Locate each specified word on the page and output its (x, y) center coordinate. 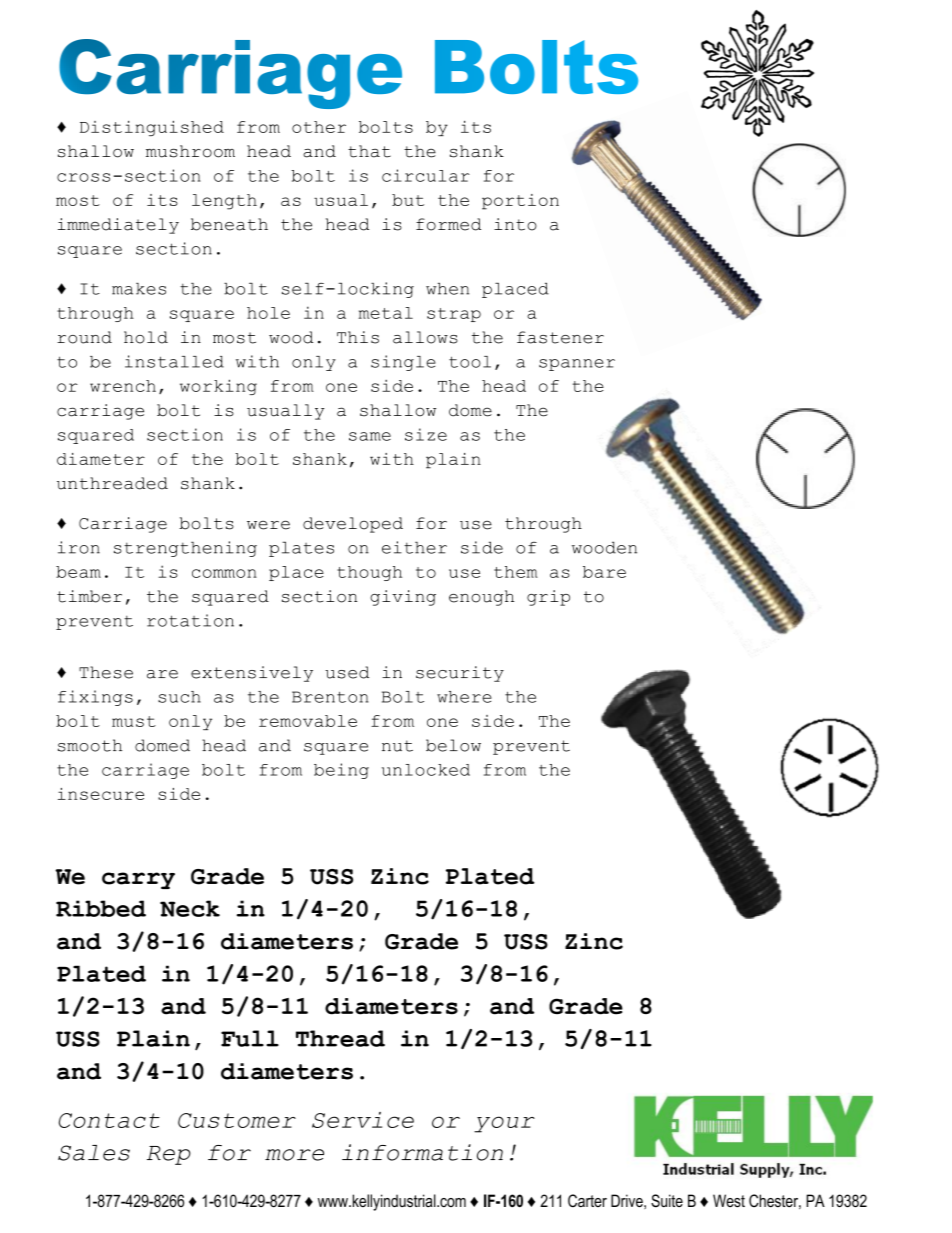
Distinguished (152, 128)
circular (426, 175)
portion (520, 202)
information (422, 1152)
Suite (667, 1201)
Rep (169, 1155)
